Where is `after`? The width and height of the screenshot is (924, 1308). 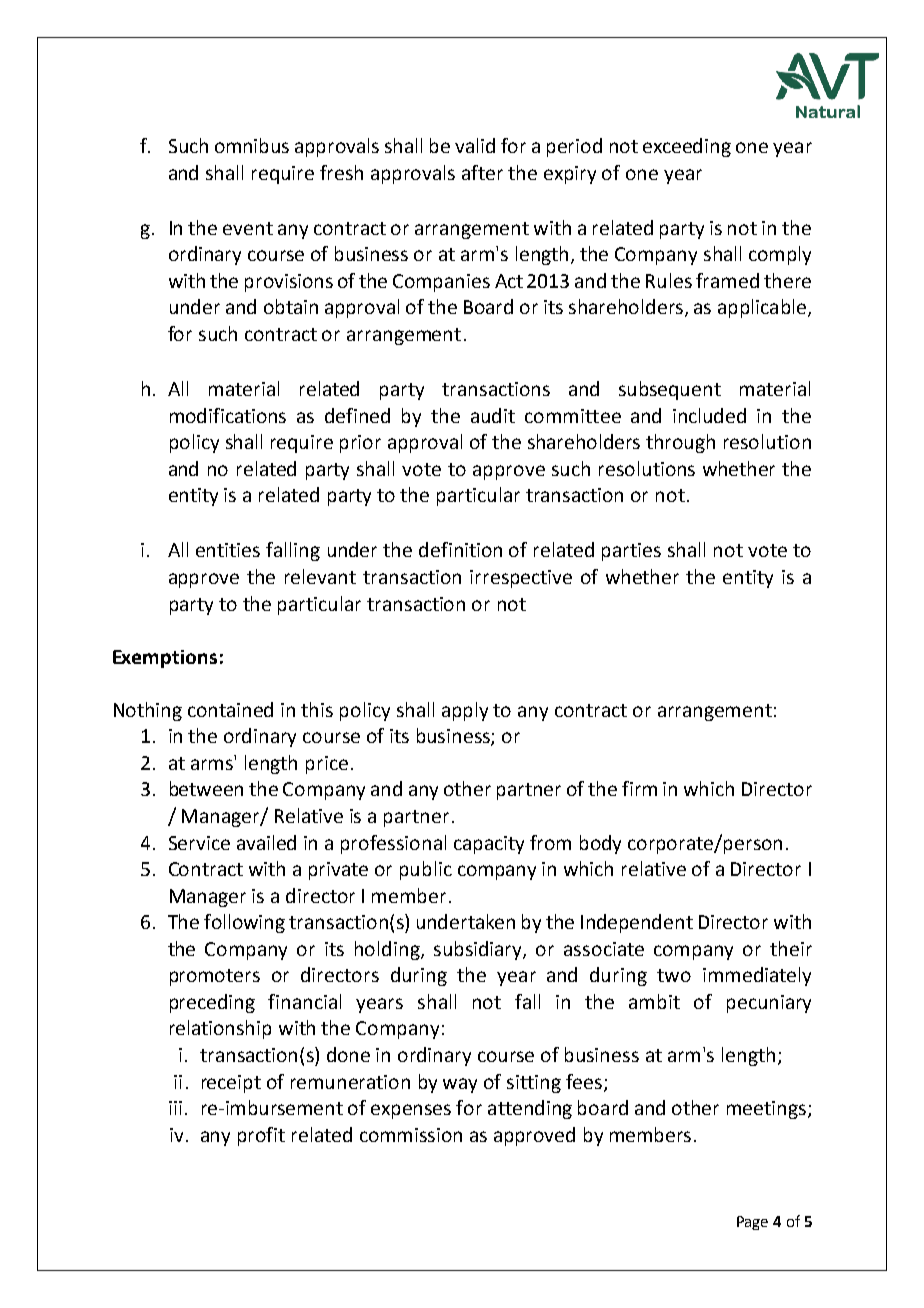
after is located at coordinates (482, 172).
